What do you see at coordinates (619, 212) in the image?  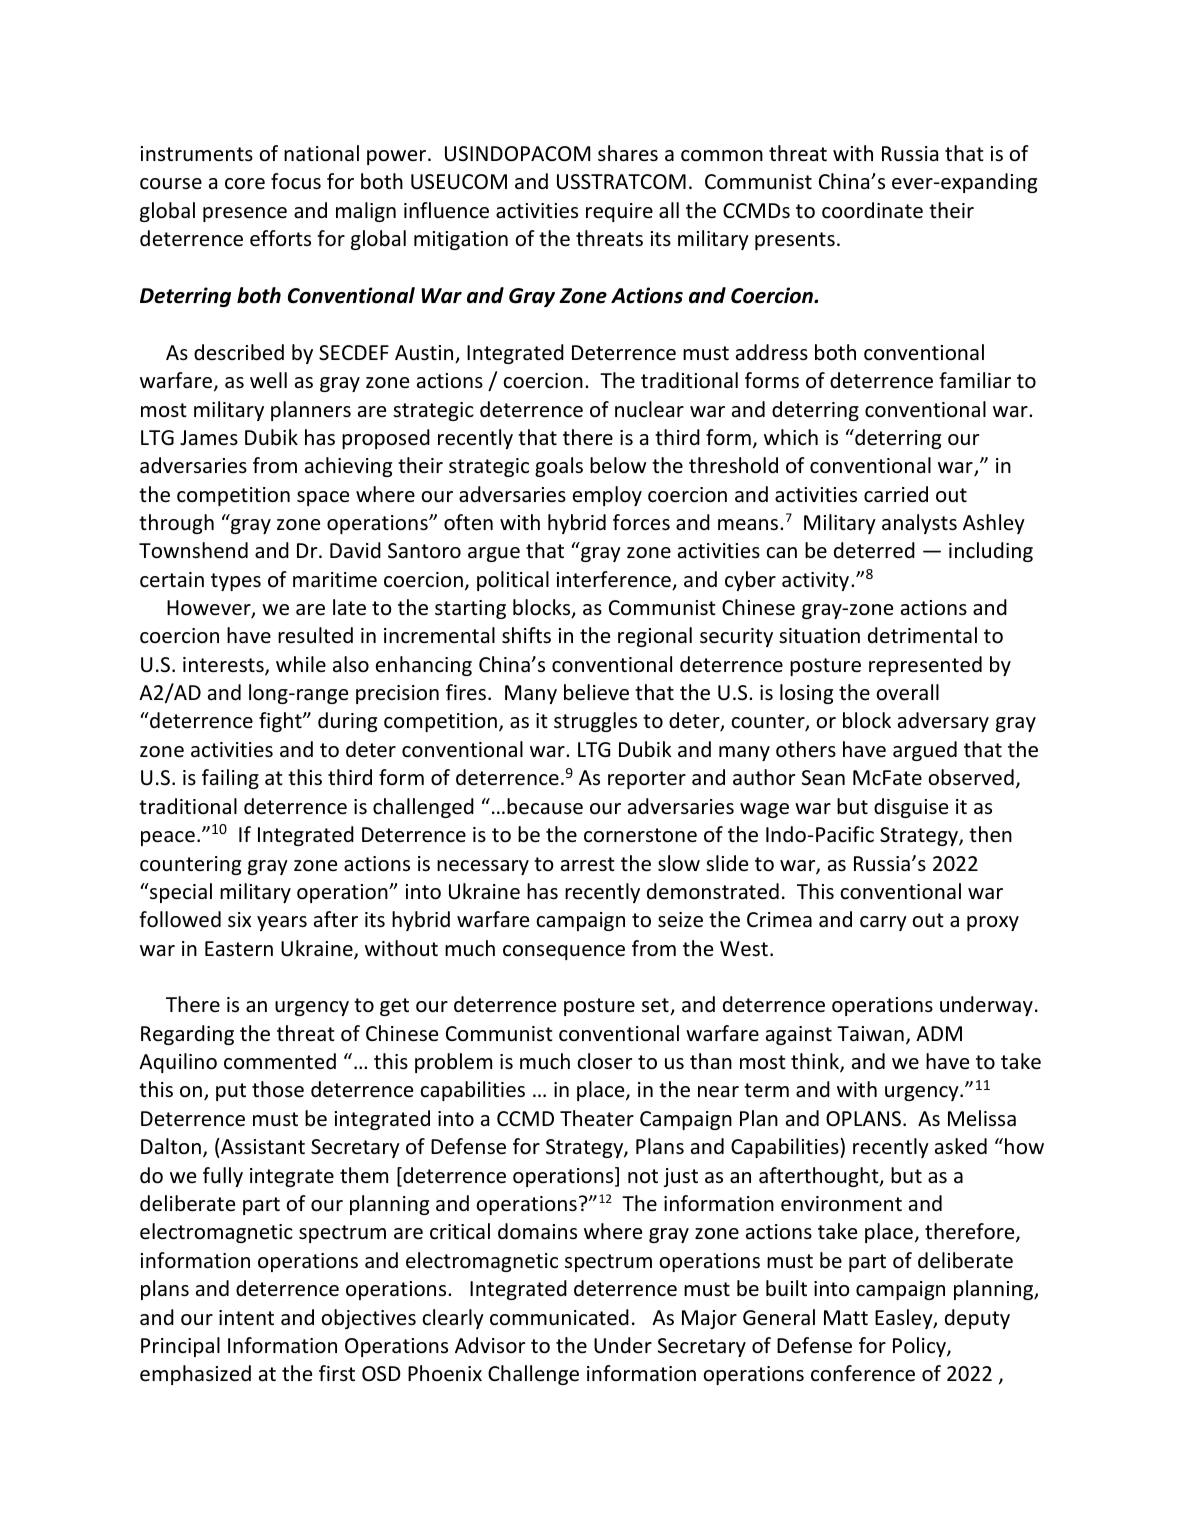 I see `require` at bounding box center [619, 212].
